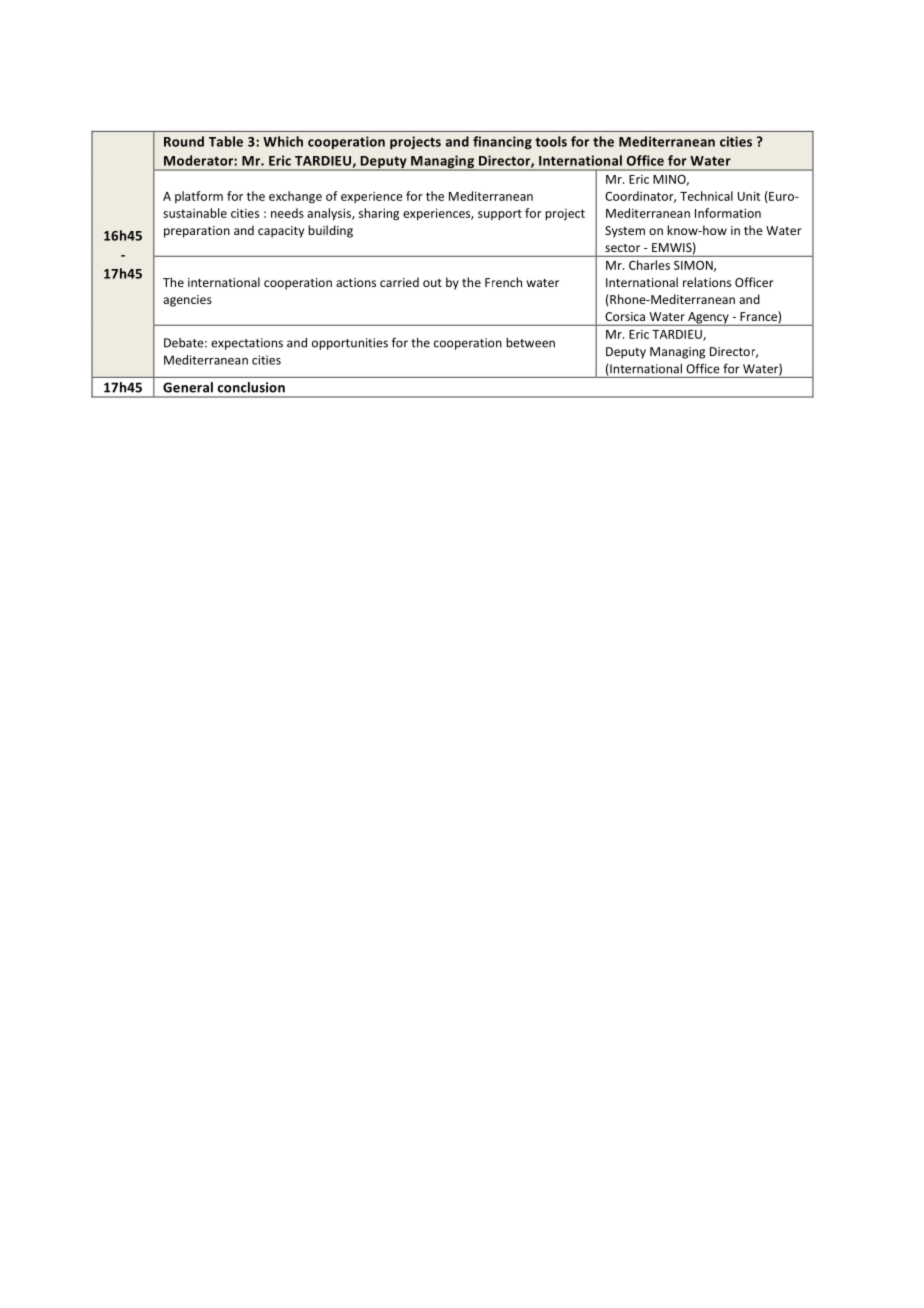  I want to click on tools, so click(551, 141).
